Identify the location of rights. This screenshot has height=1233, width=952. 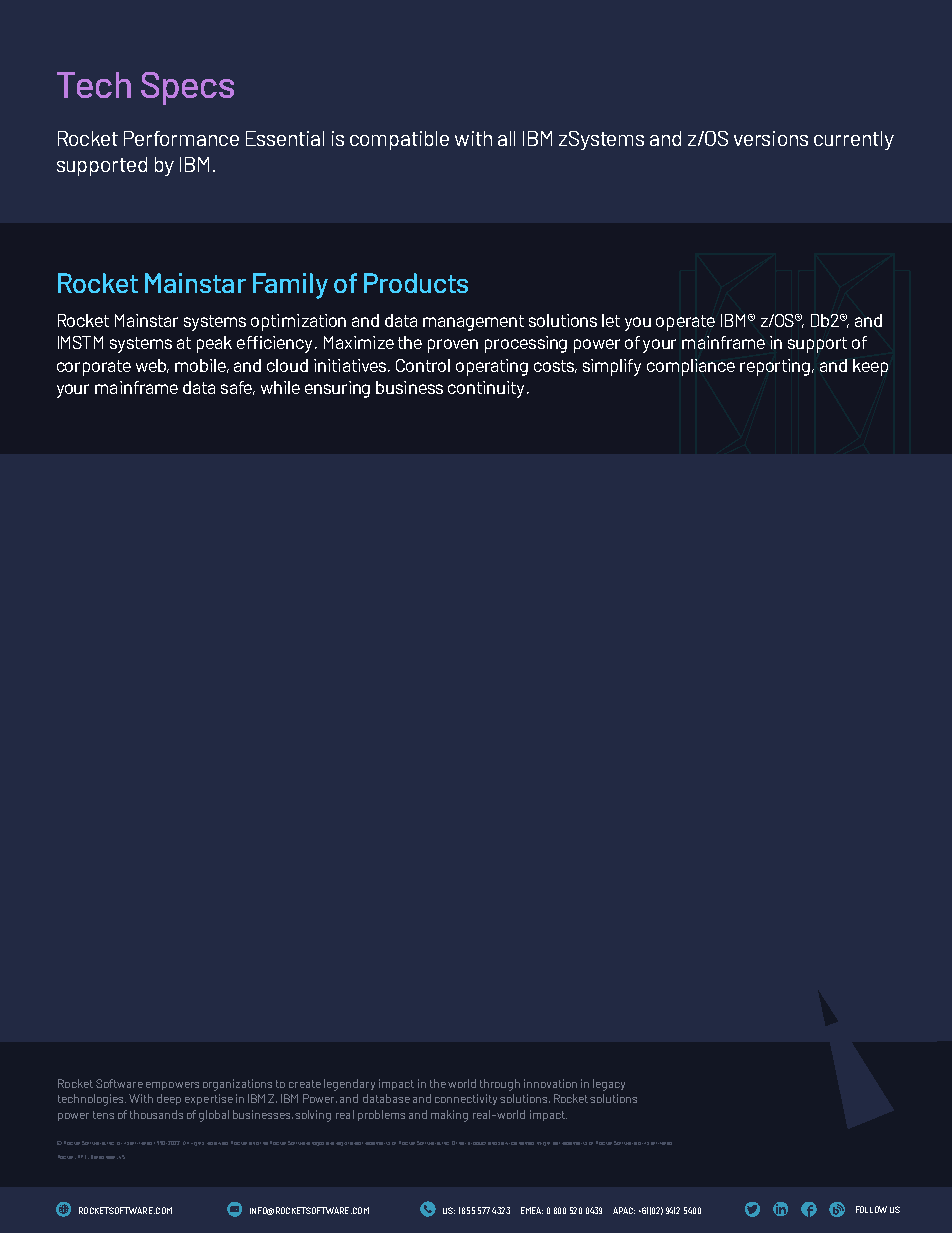
(197, 1144).
